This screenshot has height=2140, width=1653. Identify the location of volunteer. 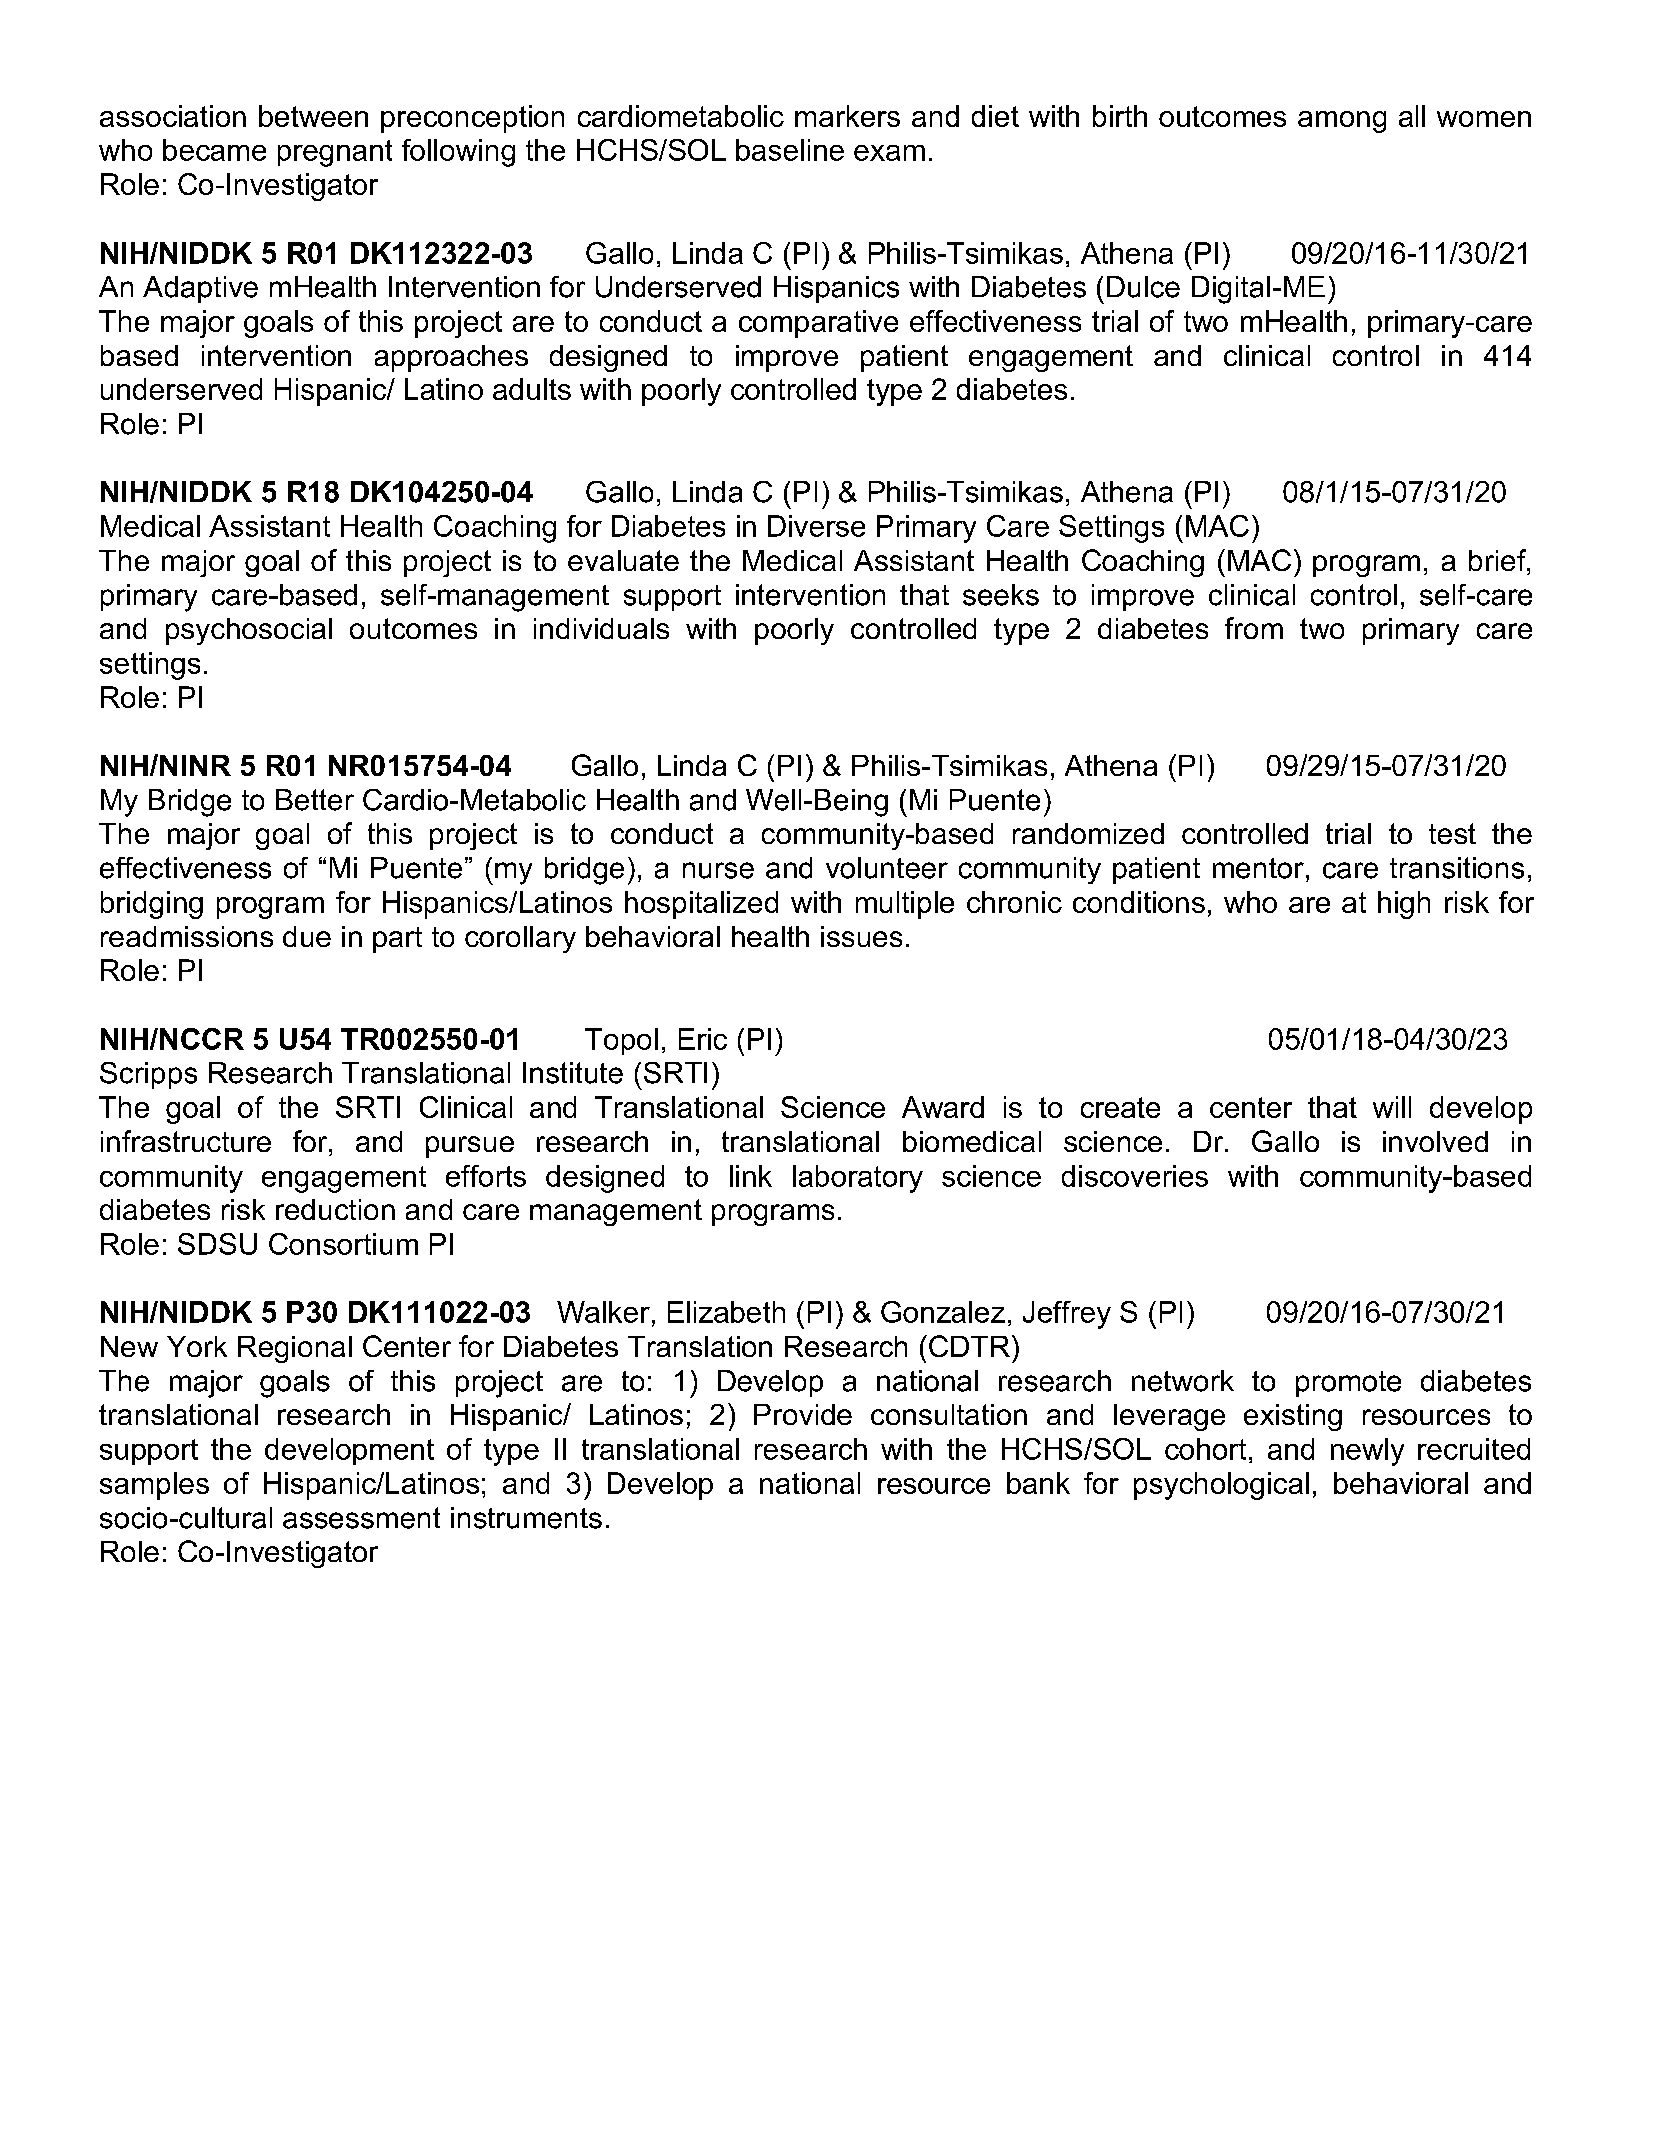
(887, 868).
